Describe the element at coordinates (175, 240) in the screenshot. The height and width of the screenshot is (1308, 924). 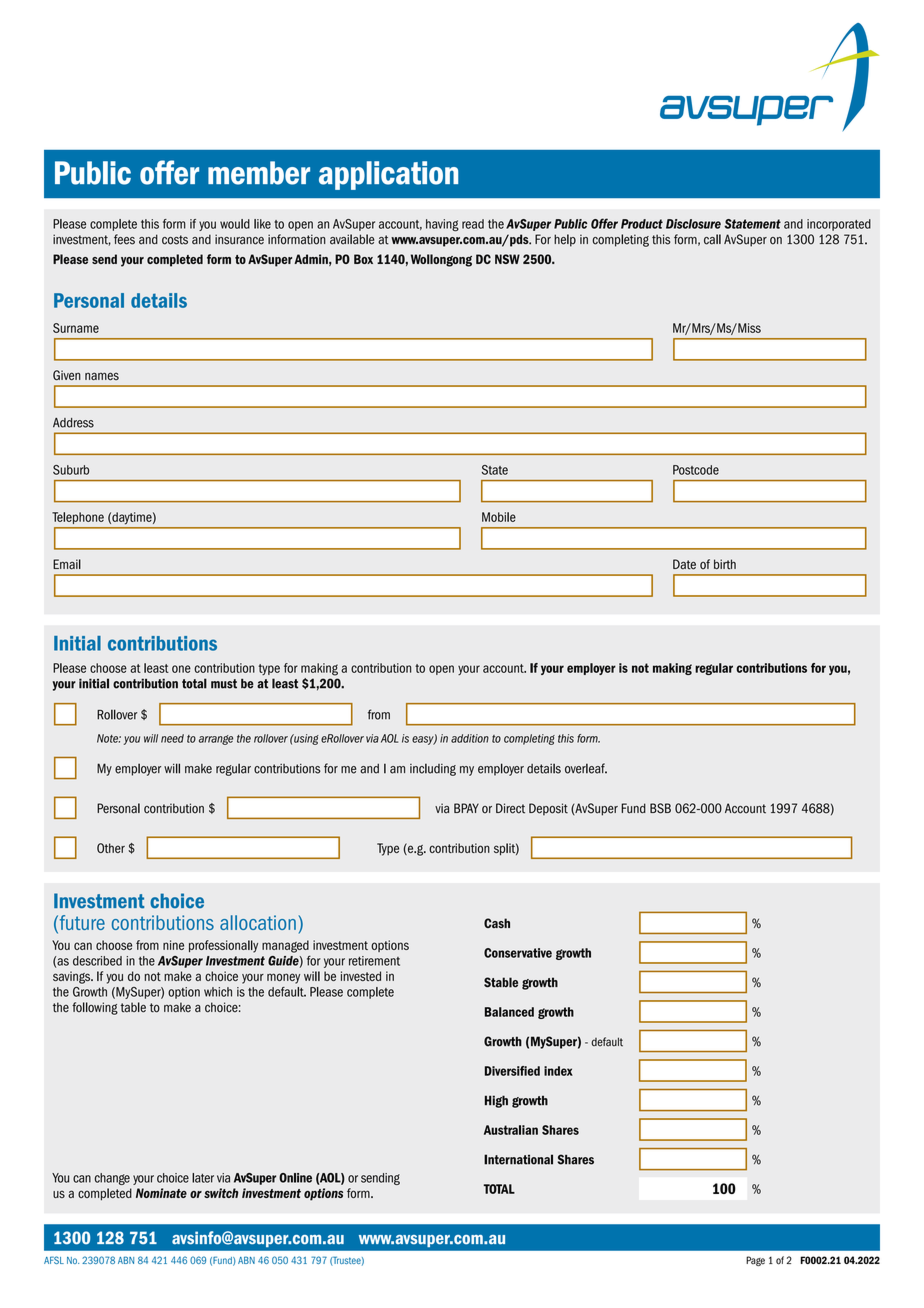
I see `costs` at that location.
